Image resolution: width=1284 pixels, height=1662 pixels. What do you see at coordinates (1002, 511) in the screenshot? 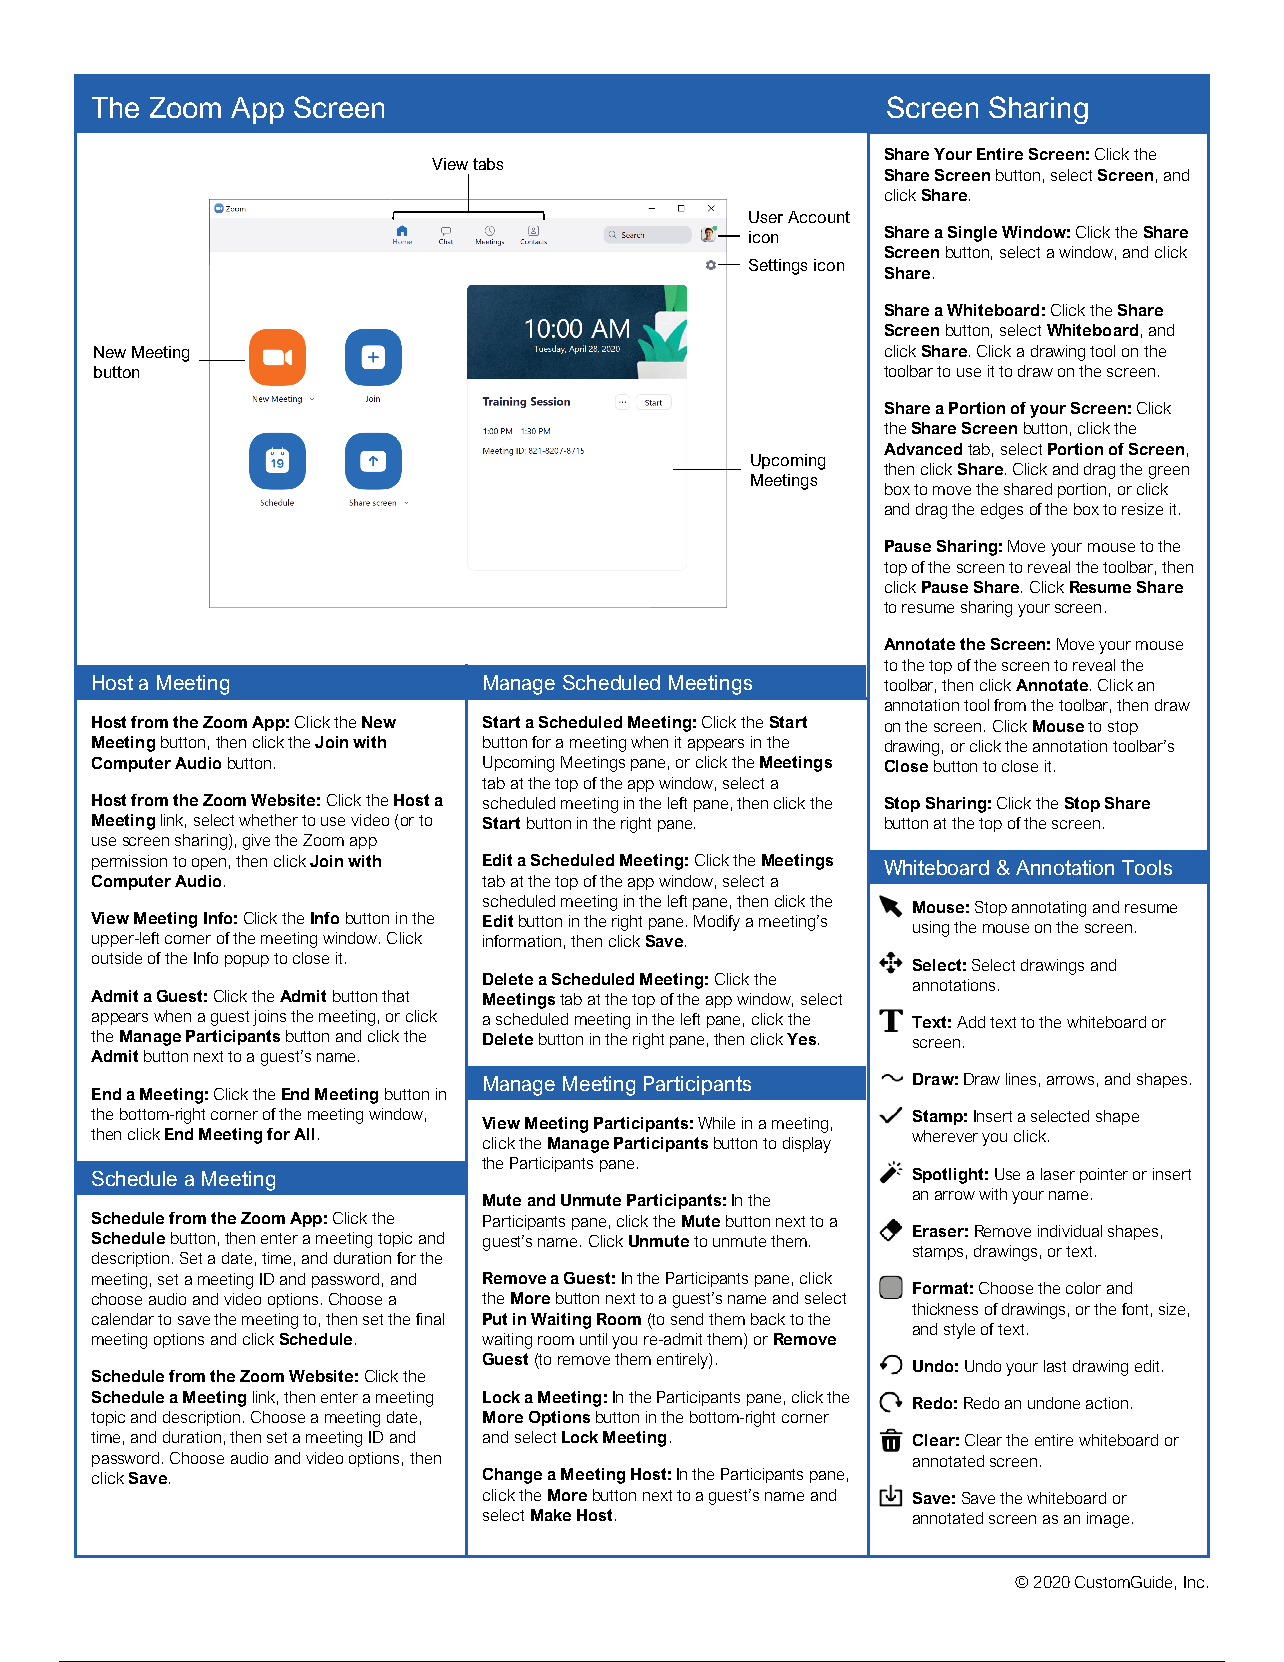
I see `edges` at bounding box center [1002, 511].
